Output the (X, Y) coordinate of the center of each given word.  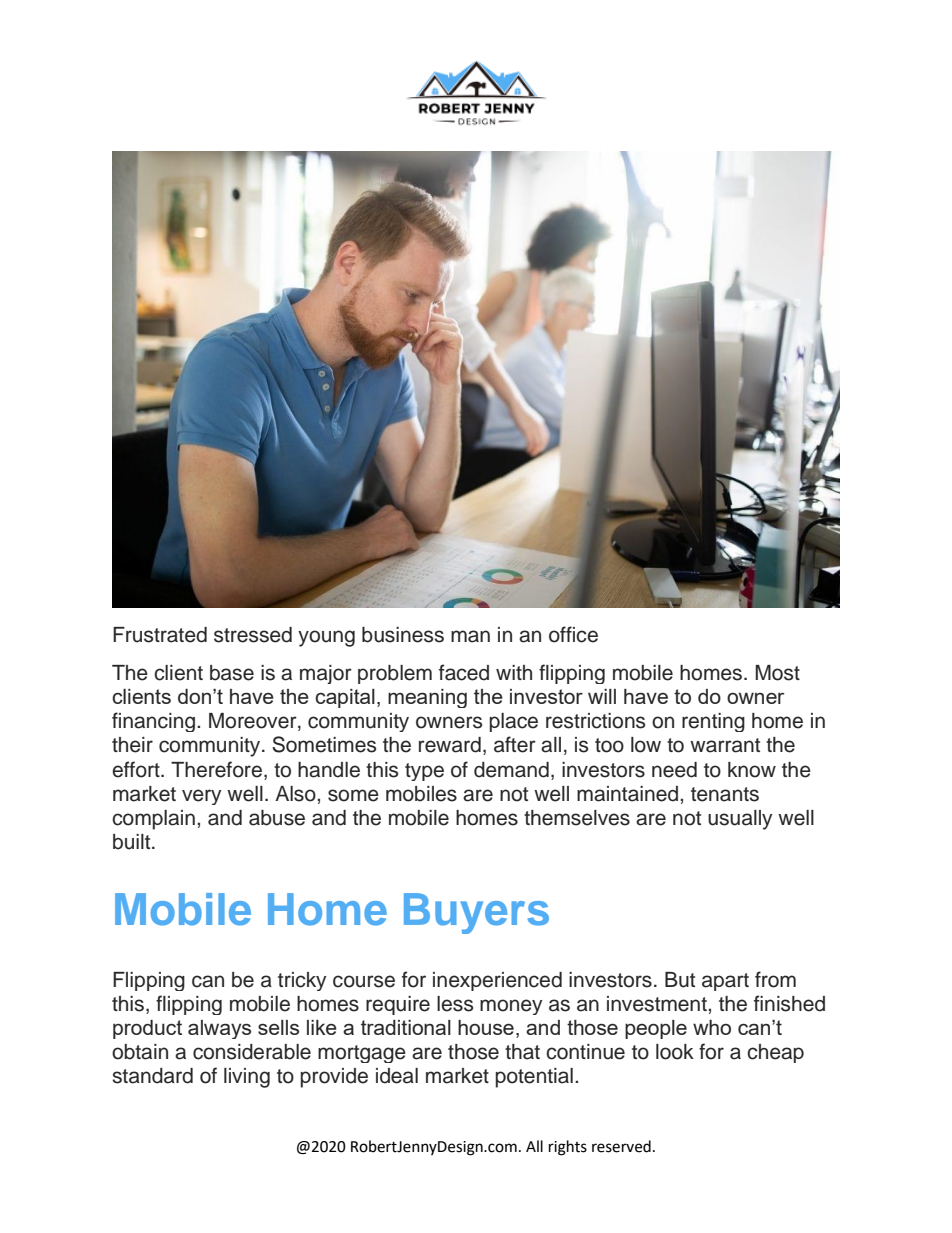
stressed (253, 635)
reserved (621, 1146)
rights (568, 1148)
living (247, 1078)
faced (464, 672)
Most (777, 673)
